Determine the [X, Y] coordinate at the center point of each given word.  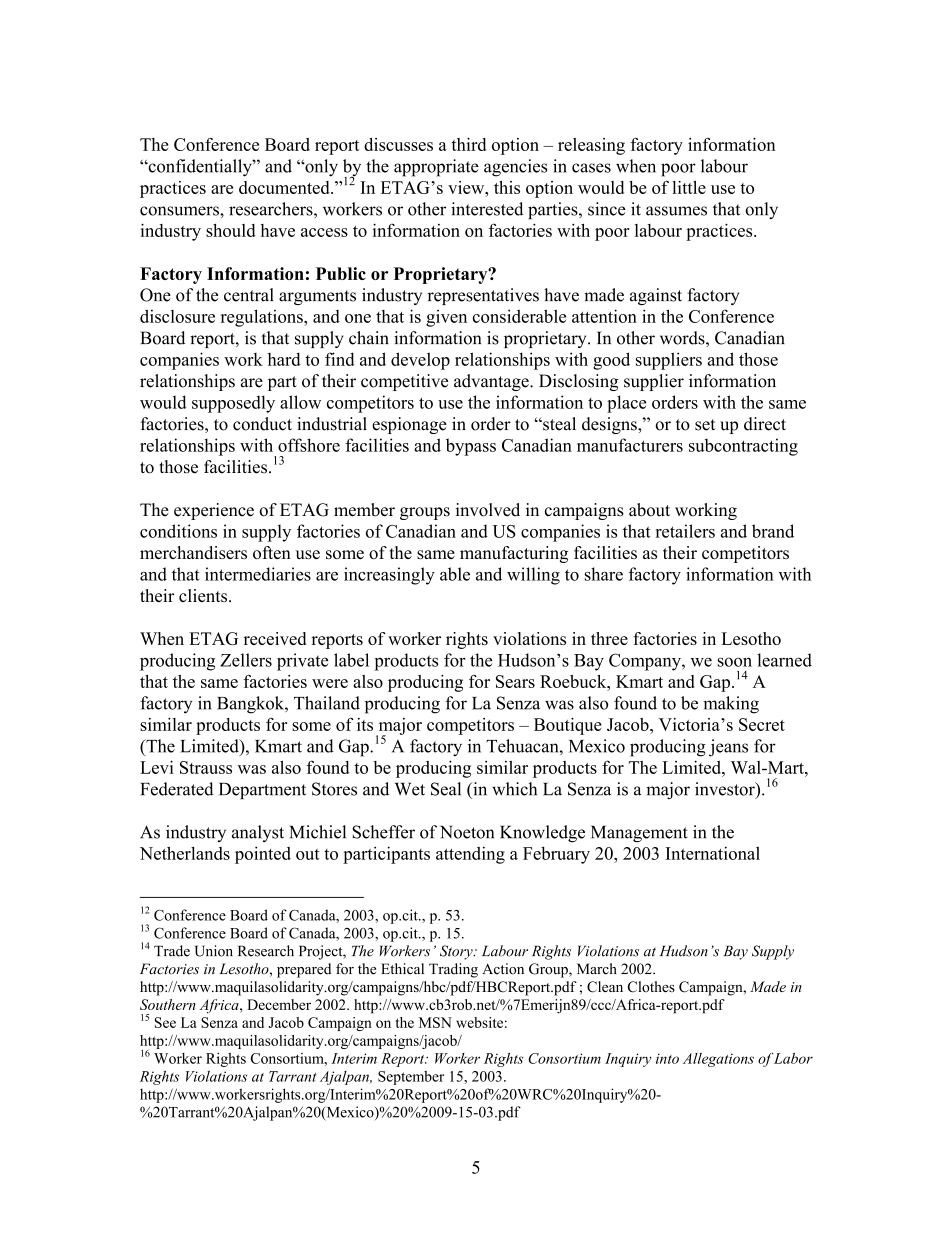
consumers [180, 211]
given [446, 318]
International [712, 853]
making [731, 705]
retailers [685, 531]
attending [470, 855]
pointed [263, 855]
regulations [263, 318]
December [279, 1004]
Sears [515, 681]
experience [214, 511]
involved [488, 510]
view [467, 187]
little [689, 187]
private [303, 662]
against [656, 296]
